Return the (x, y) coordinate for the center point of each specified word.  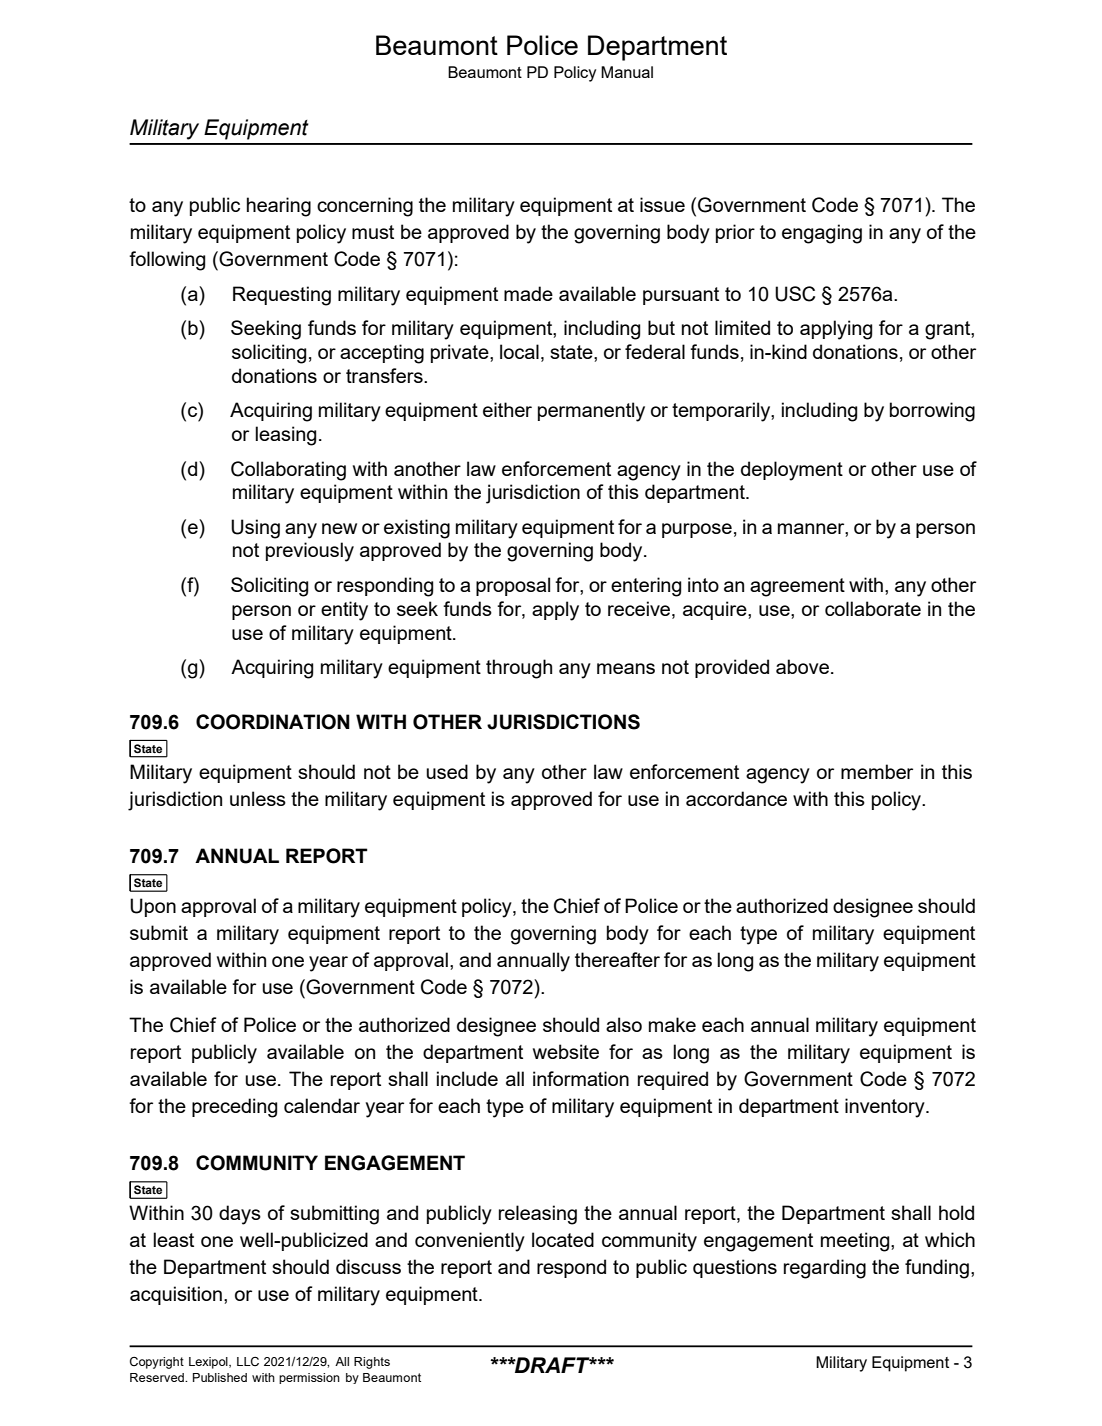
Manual (627, 72)
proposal (513, 586)
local (519, 351)
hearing (279, 207)
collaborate (873, 608)
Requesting (282, 296)
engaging (822, 234)
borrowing (932, 412)
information (581, 1078)
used (447, 771)
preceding (234, 1108)
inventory (886, 1108)
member (877, 771)
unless (258, 798)
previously (310, 552)
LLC (248, 1362)
